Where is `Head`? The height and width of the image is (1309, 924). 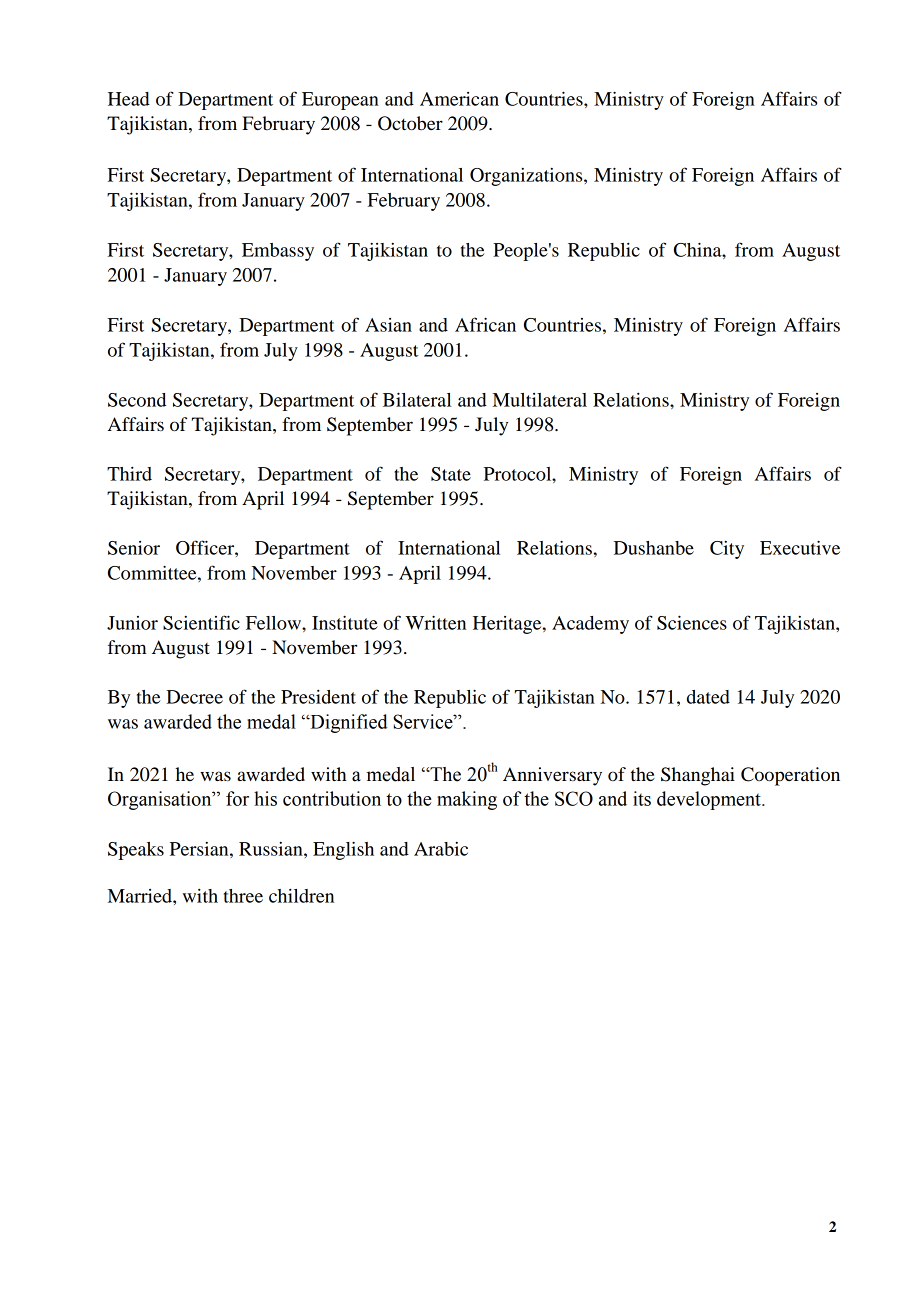
Head is located at coordinates (129, 99).
